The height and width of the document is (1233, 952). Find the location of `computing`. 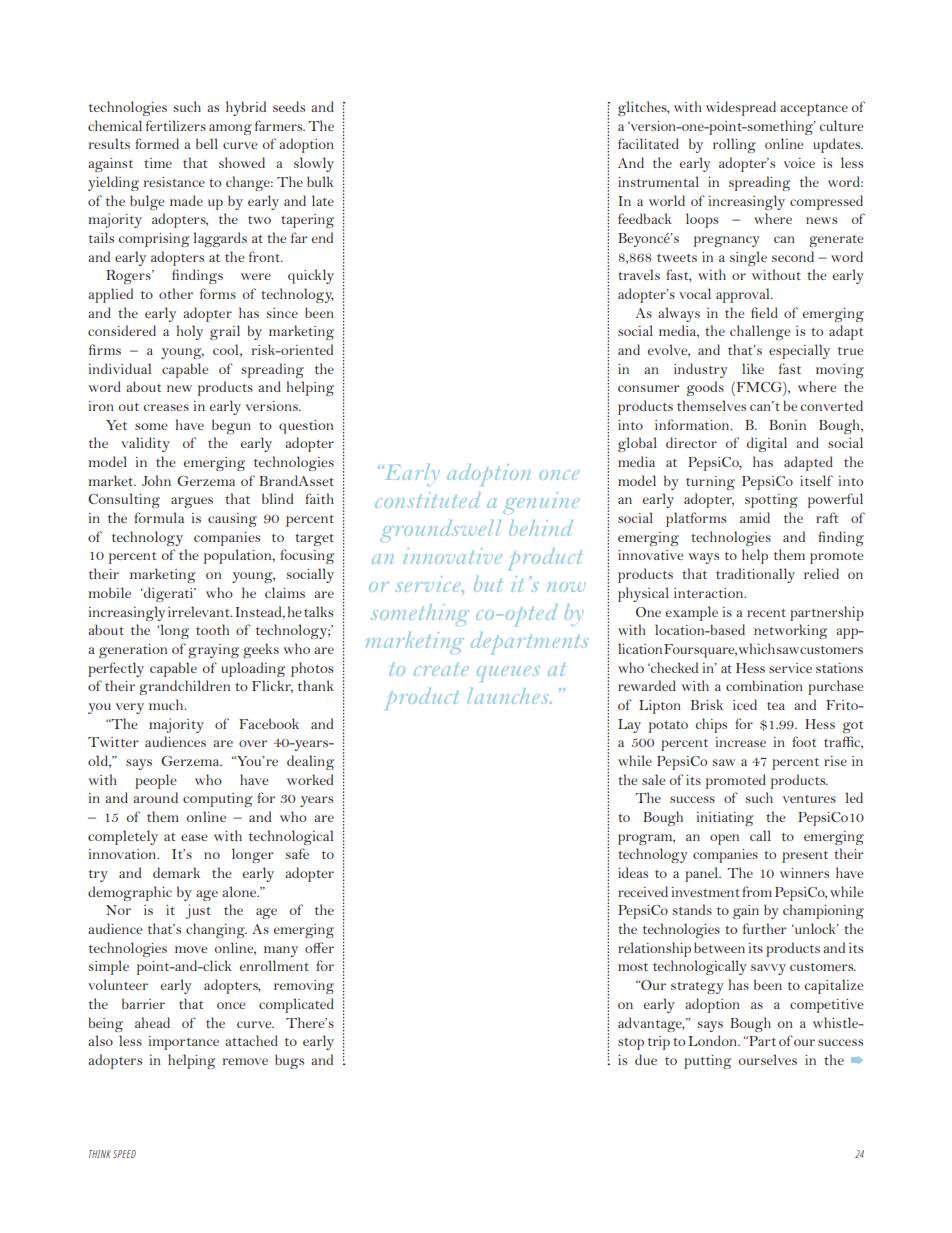

computing is located at coordinates (218, 800).
